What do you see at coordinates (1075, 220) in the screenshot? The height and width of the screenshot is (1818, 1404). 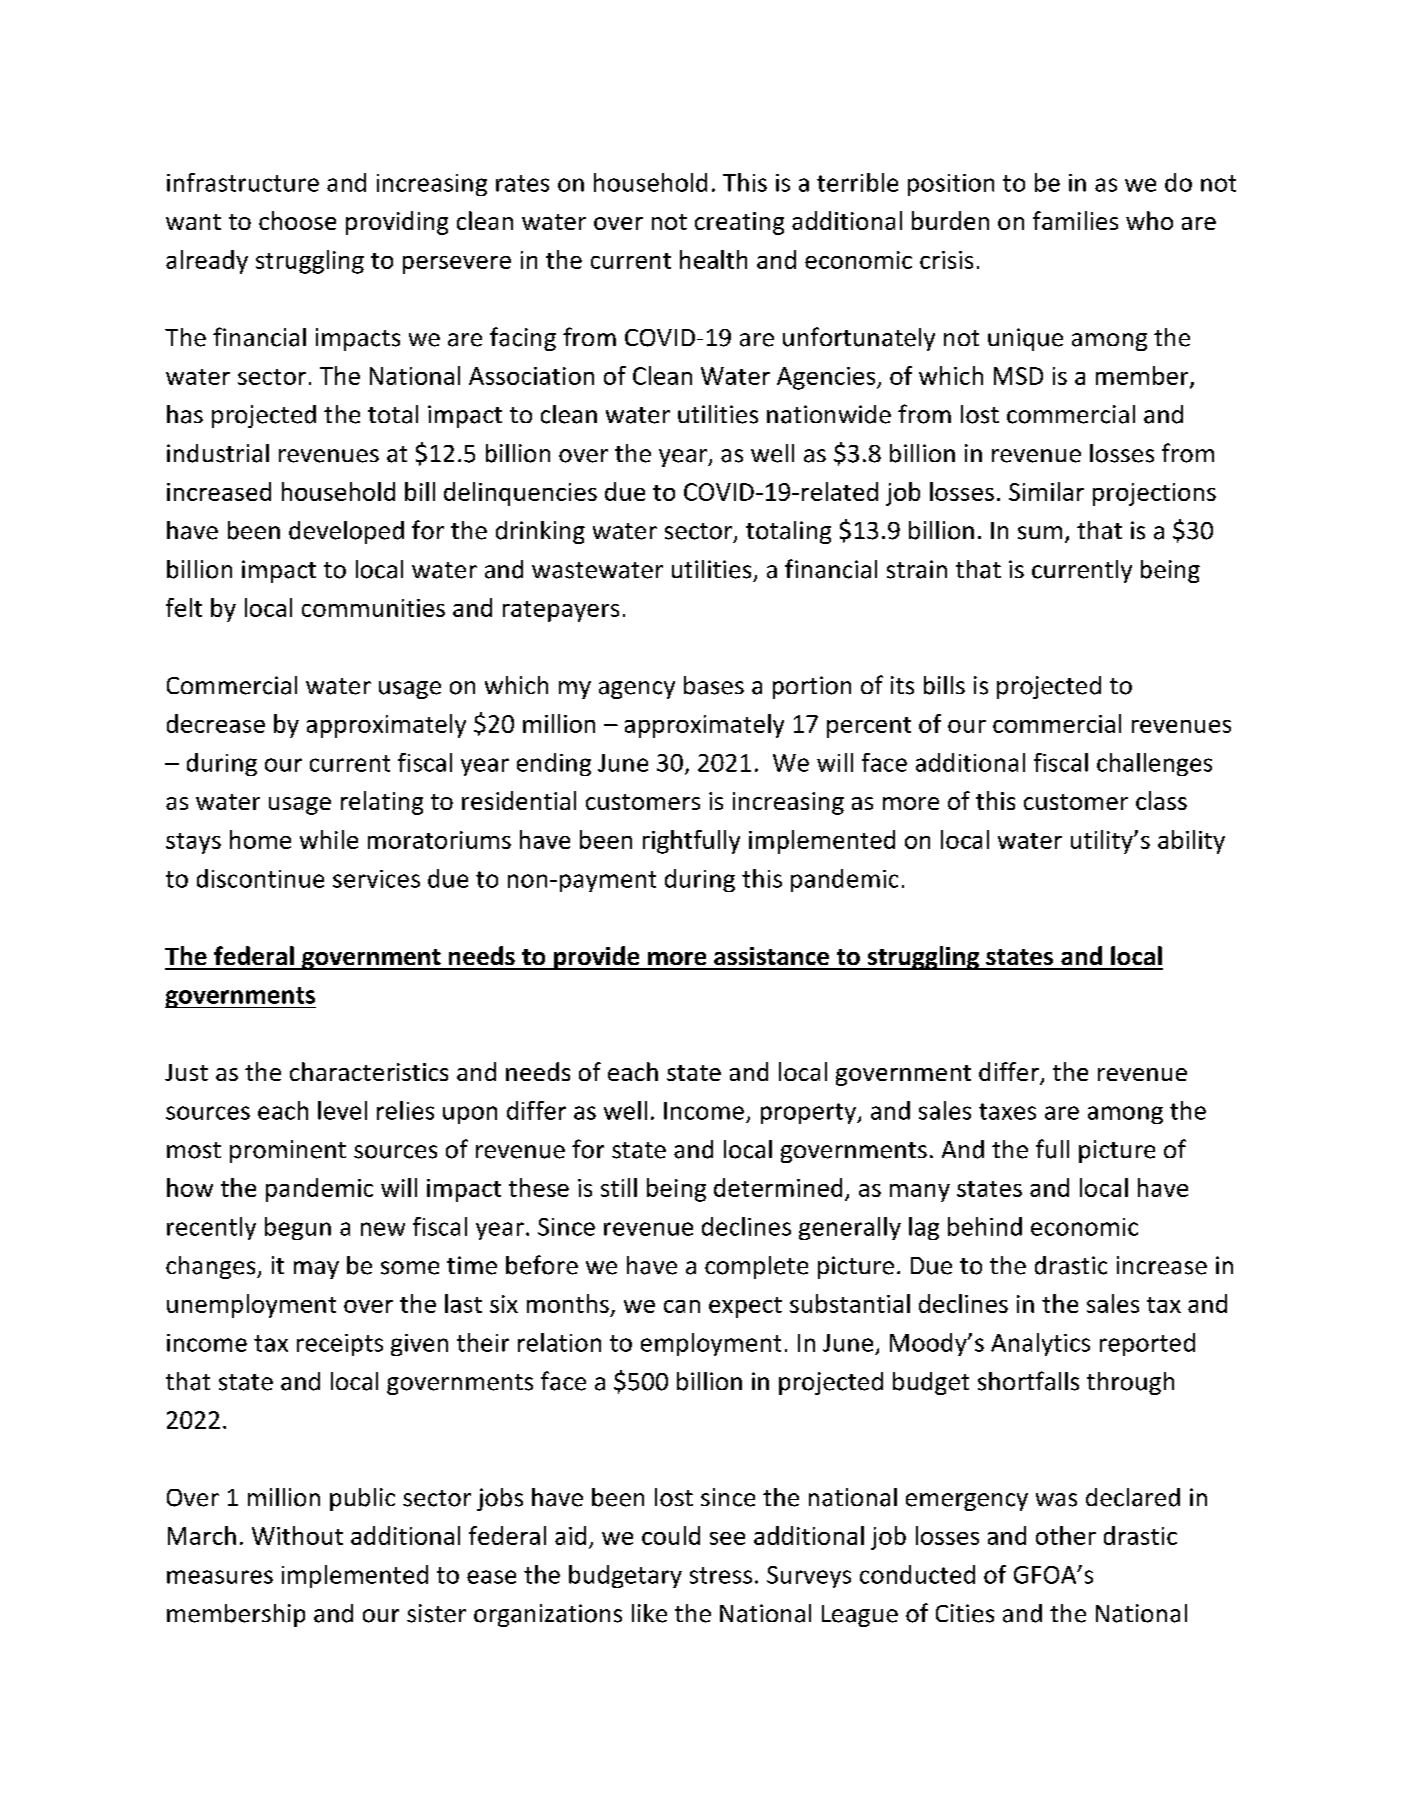 I see `families` at bounding box center [1075, 220].
